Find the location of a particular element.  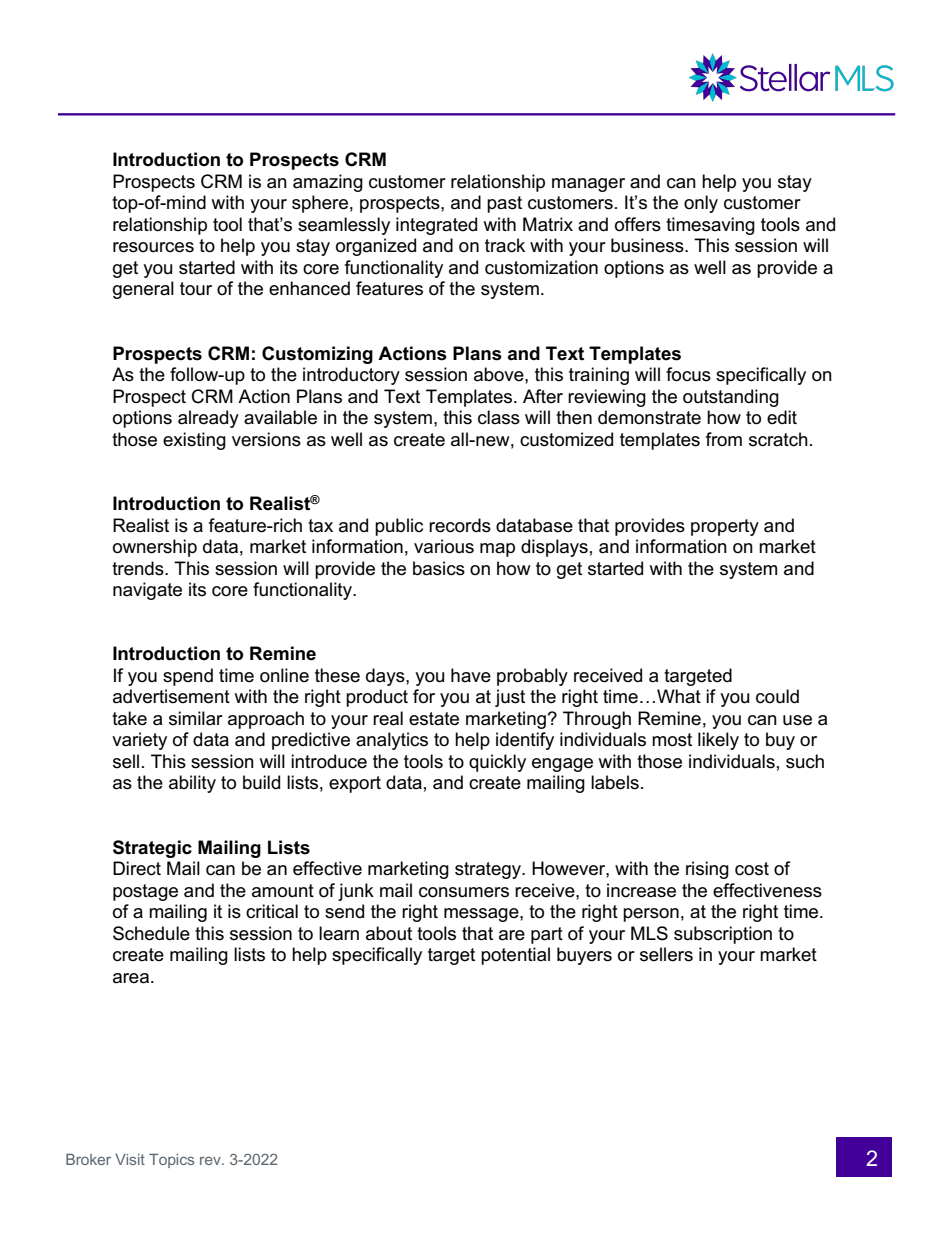

strategy is located at coordinates (489, 870).
